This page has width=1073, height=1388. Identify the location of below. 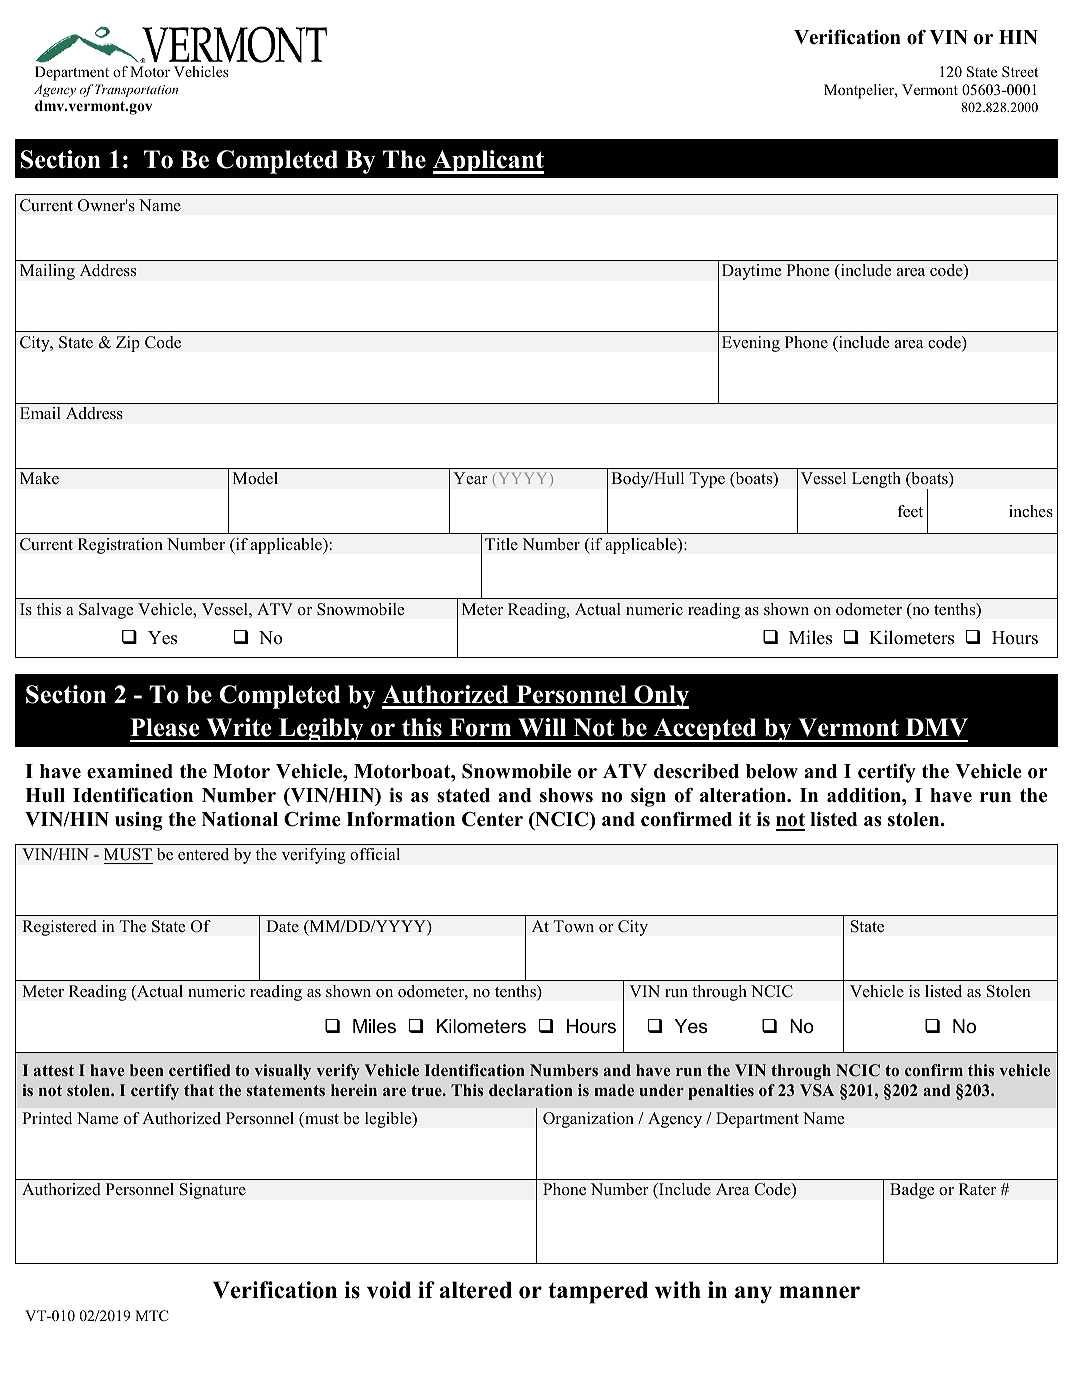
(772, 771).
